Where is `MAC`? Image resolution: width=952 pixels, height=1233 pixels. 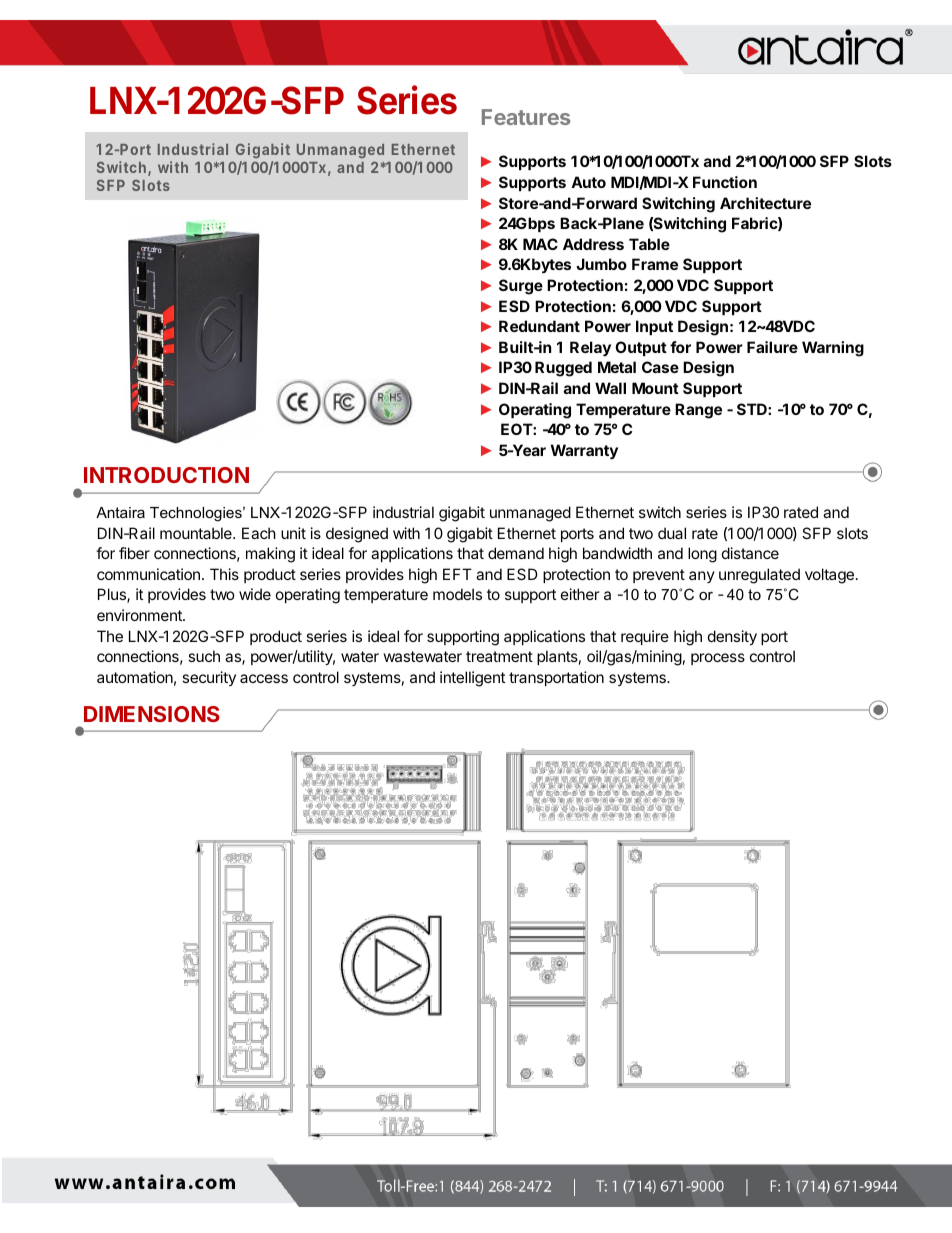 MAC is located at coordinates (540, 244).
